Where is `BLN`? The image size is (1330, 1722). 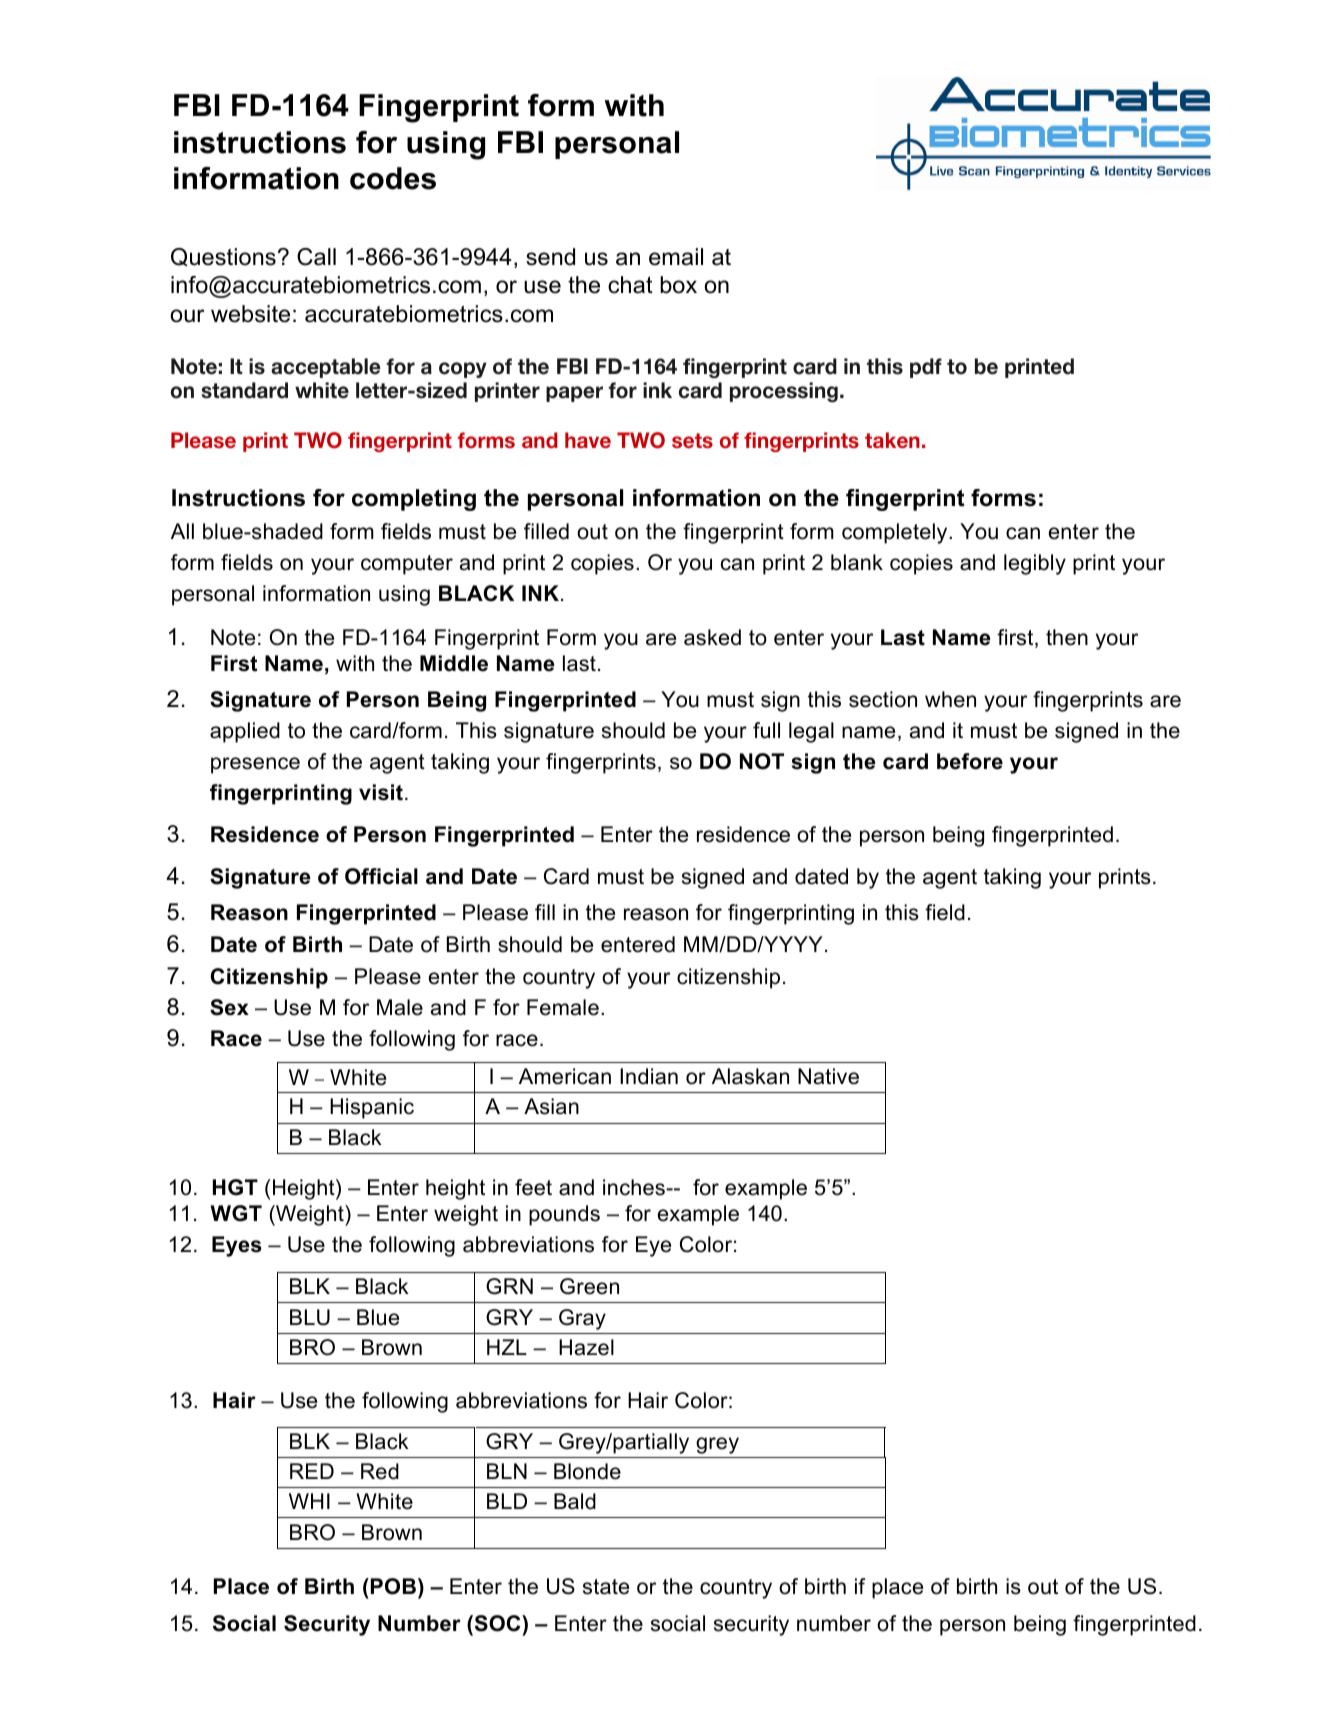
BLN is located at coordinates (507, 1471).
